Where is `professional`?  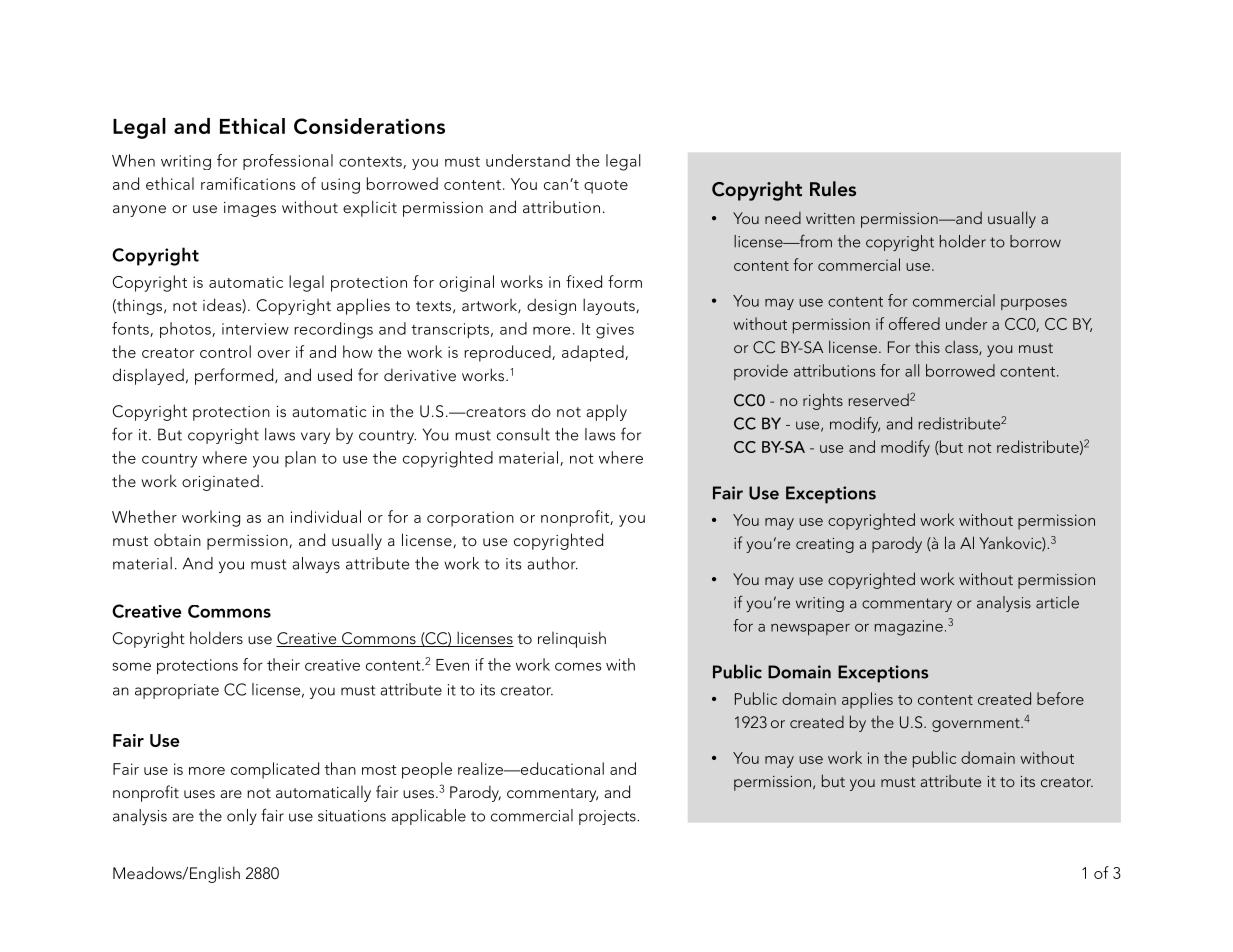
professional is located at coordinates (288, 162).
